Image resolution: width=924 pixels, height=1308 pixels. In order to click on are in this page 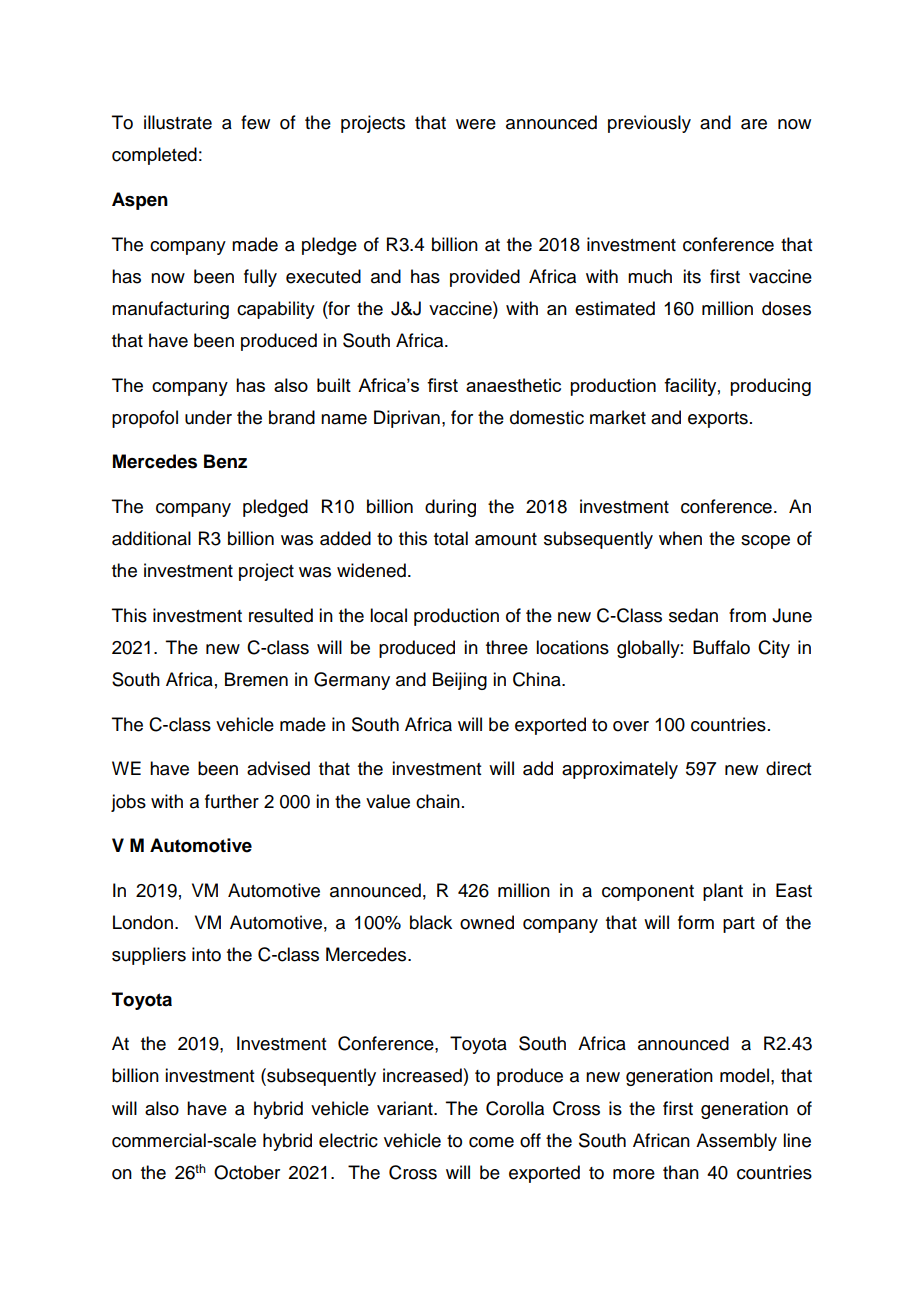, I will do `click(754, 124)`.
